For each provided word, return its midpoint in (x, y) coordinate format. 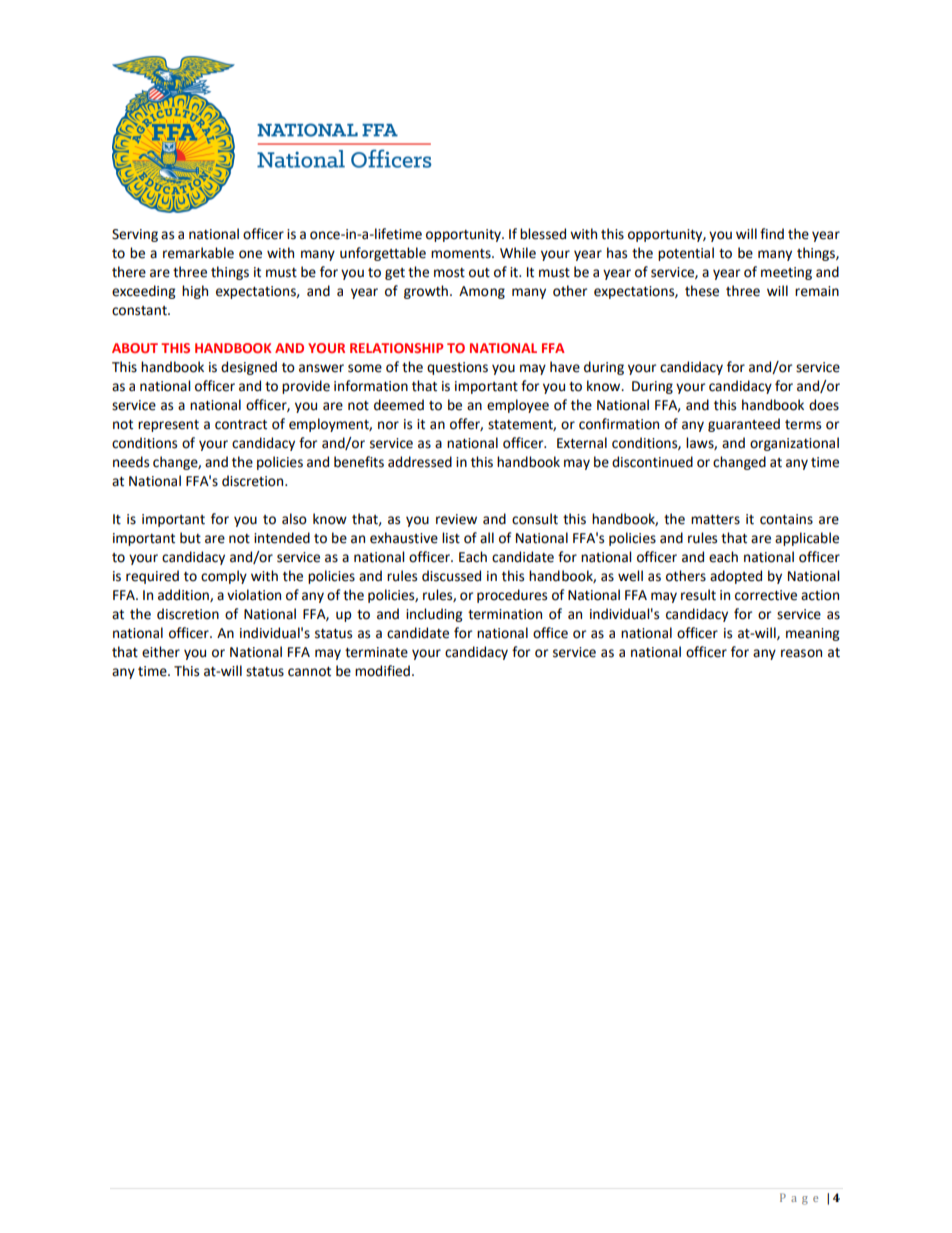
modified (382, 671)
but (190, 538)
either (161, 652)
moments (462, 254)
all (487, 538)
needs (131, 462)
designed (249, 368)
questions (457, 368)
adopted (736, 577)
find (772, 234)
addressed (420, 462)
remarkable (198, 253)
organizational (794, 444)
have (565, 367)
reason (801, 653)
